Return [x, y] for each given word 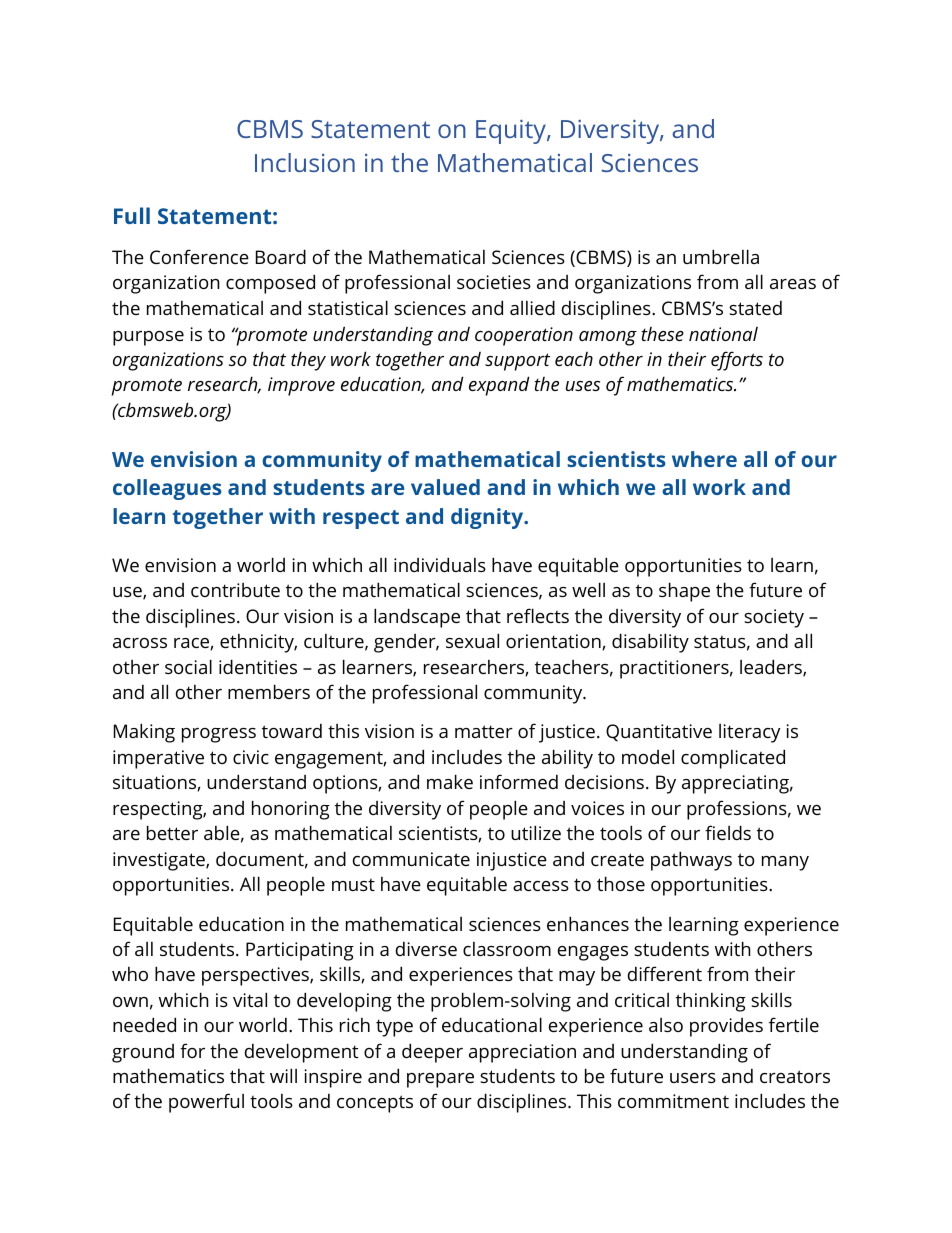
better [172, 832]
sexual [472, 640]
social [188, 666]
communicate [411, 859]
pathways [691, 861]
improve [301, 386]
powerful [206, 1103]
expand [499, 386]
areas [793, 284]
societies [494, 282]
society [774, 618]
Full [132, 215]
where [704, 459]
